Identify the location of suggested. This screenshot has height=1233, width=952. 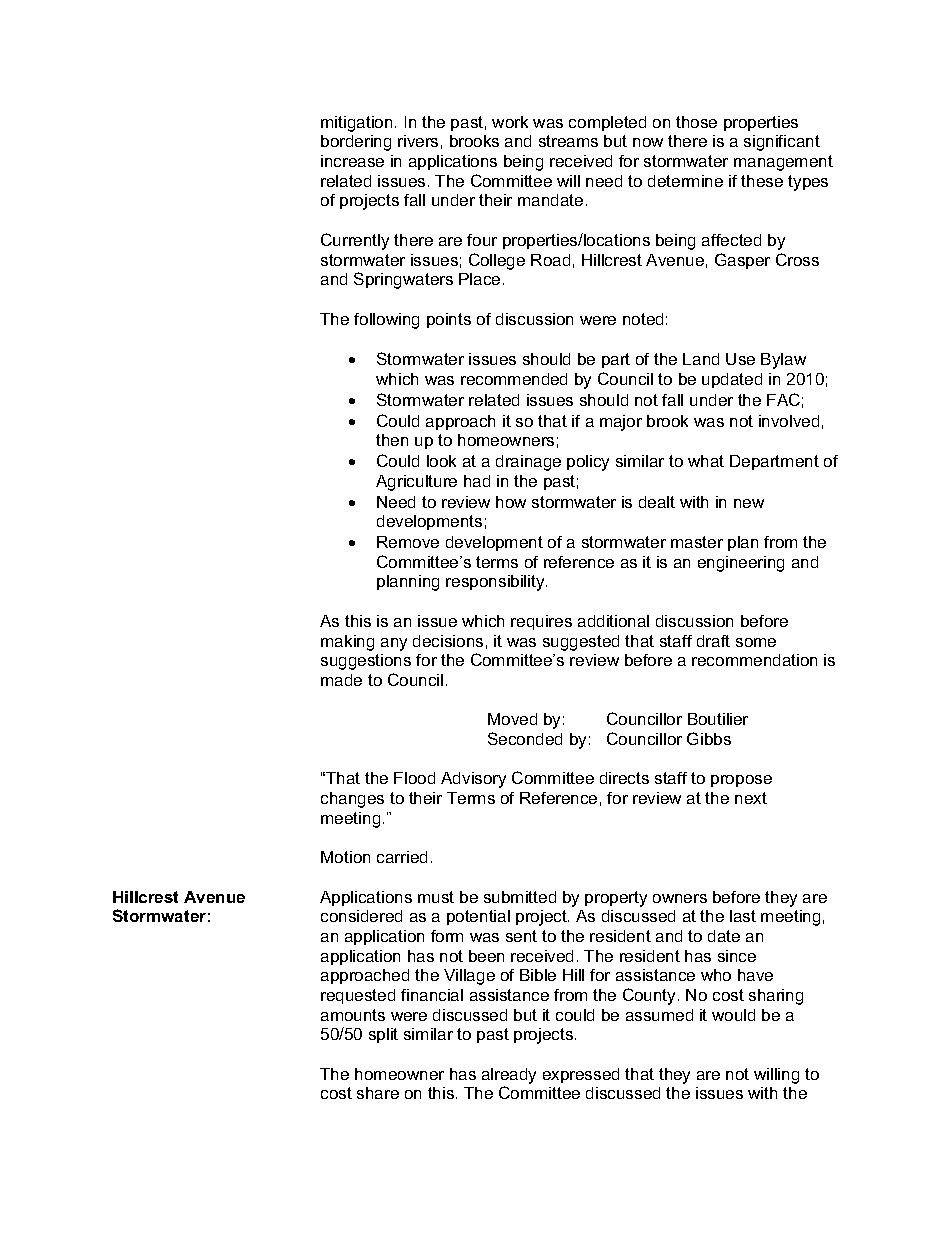
(581, 643).
